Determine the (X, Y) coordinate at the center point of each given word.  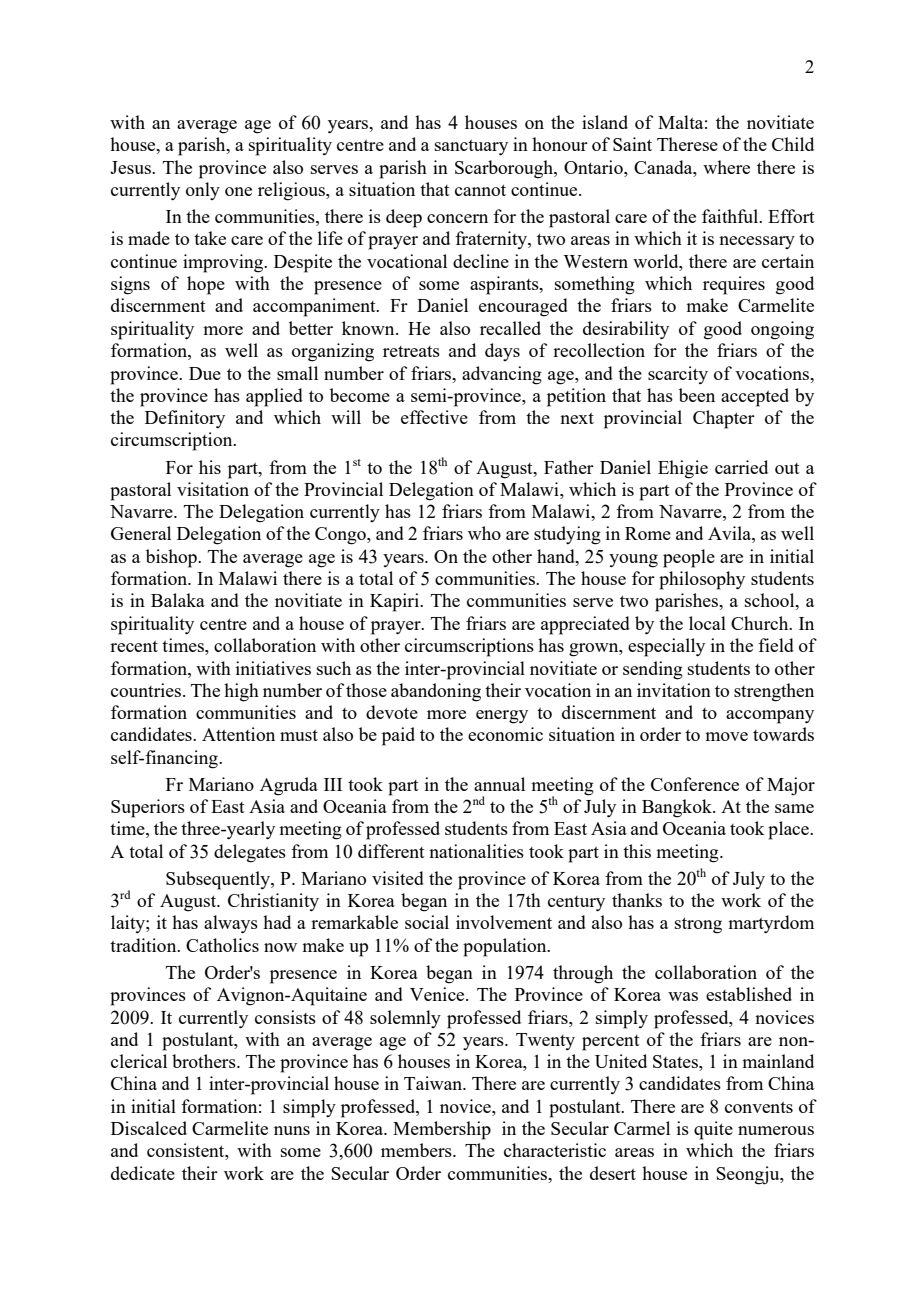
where (726, 167)
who (484, 533)
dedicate (143, 1173)
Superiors (148, 808)
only (203, 191)
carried (741, 467)
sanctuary (471, 147)
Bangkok (678, 808)
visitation (213, 489)
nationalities (476, 851)
